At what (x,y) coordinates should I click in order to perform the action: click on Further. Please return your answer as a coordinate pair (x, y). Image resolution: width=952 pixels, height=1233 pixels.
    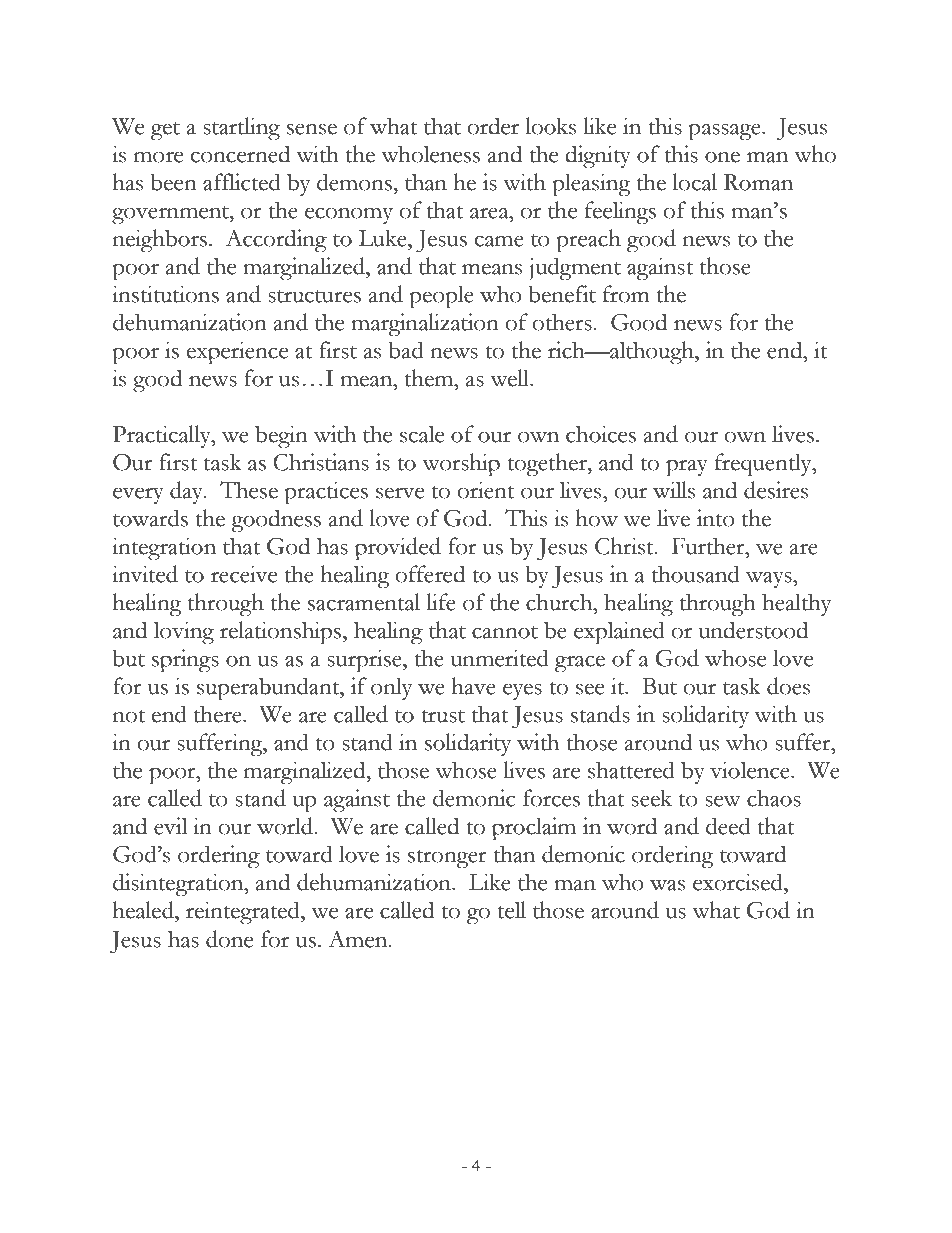
    Looking at the image, I should click on (709, 546).
